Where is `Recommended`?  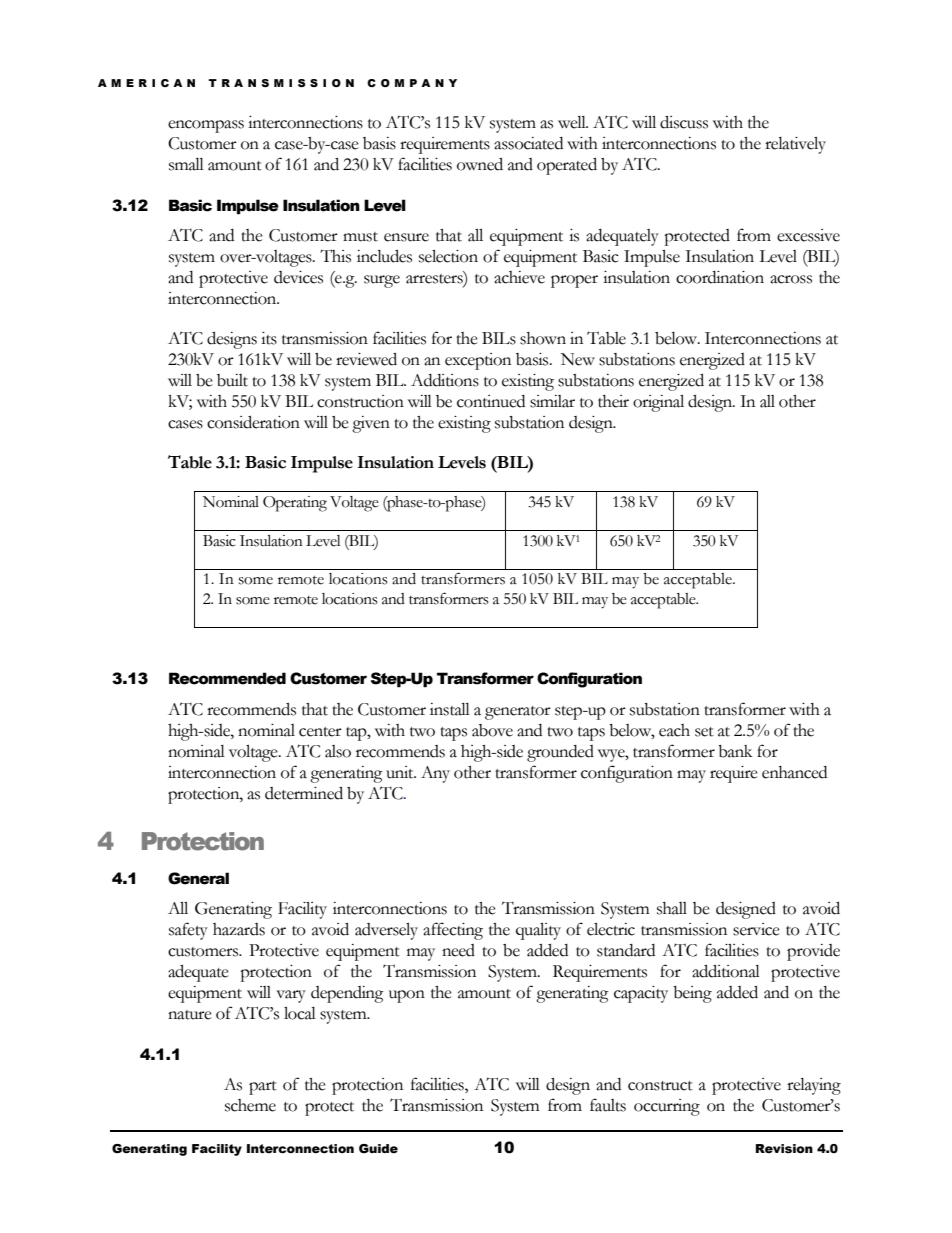
Recommended is located at coordinates (227, 678).
